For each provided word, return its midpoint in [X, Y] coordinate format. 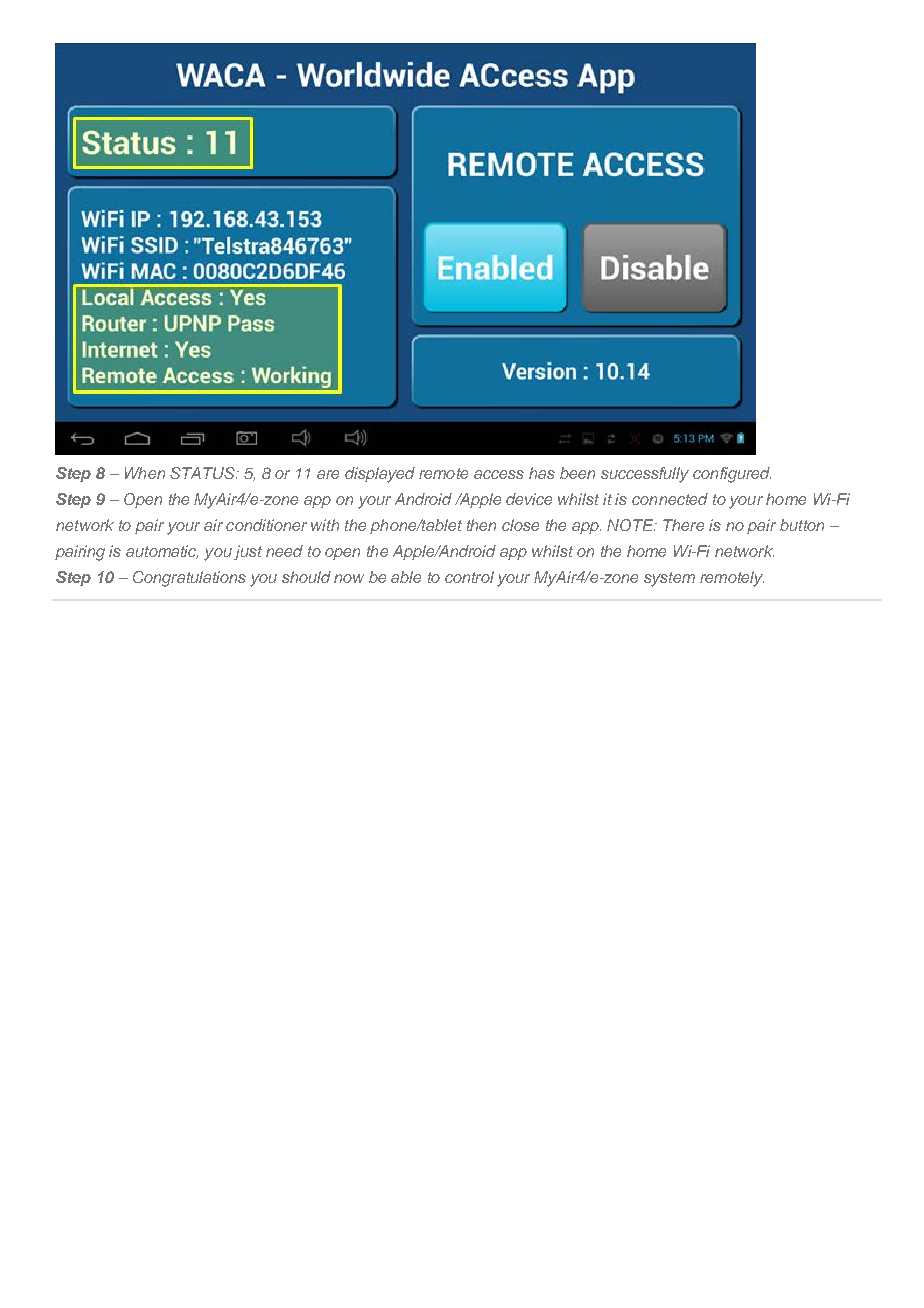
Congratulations [189, 579]
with [325, 525]
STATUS [203, 473]
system [669, 579]
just [248, 552]
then [481, 525]
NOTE [631, 525]
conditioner [266, 525]
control [469, 577]
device [529, 499]
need [284, 551]
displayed [380, 475]
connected [670, 499]
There [683, 525]
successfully [645, 475]
